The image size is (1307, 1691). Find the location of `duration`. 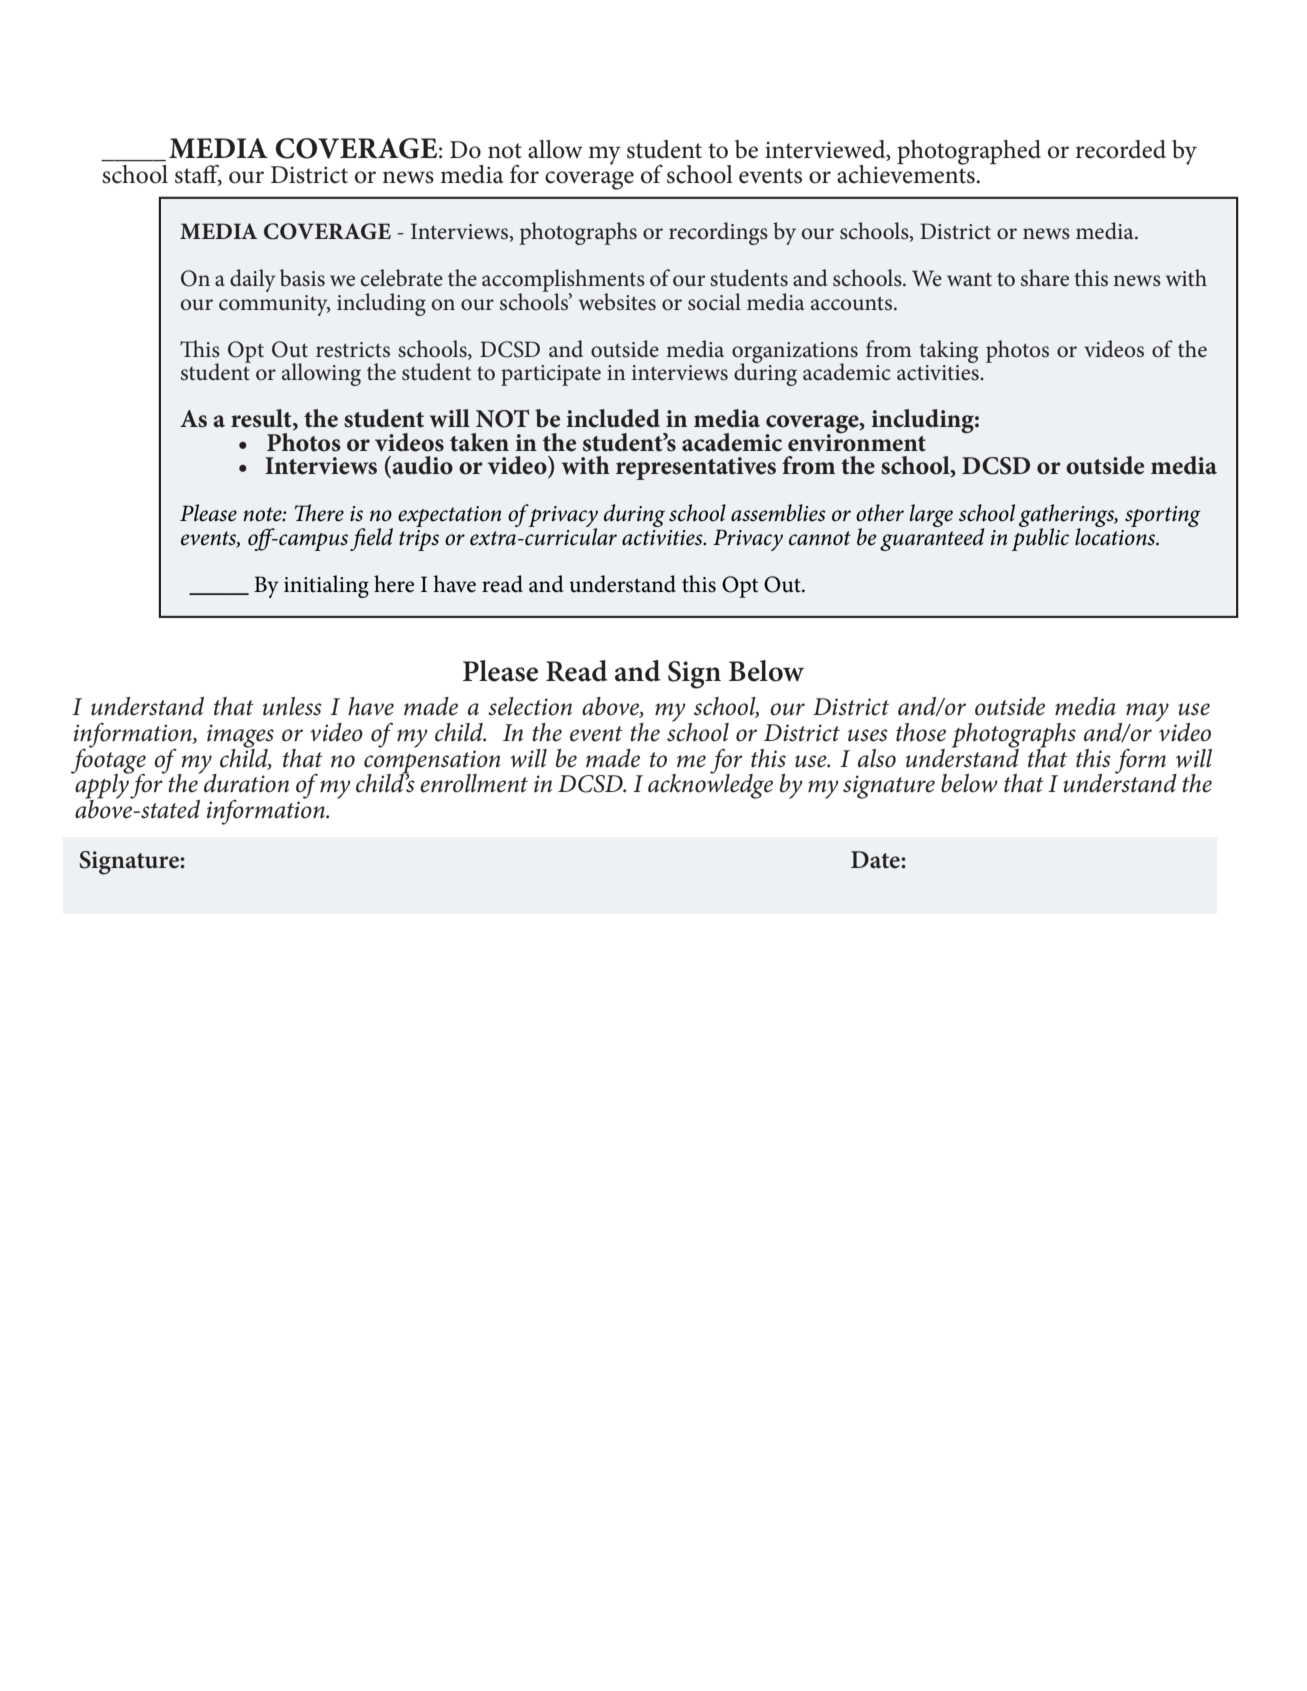

duration is located at coordinates (245, 782).
